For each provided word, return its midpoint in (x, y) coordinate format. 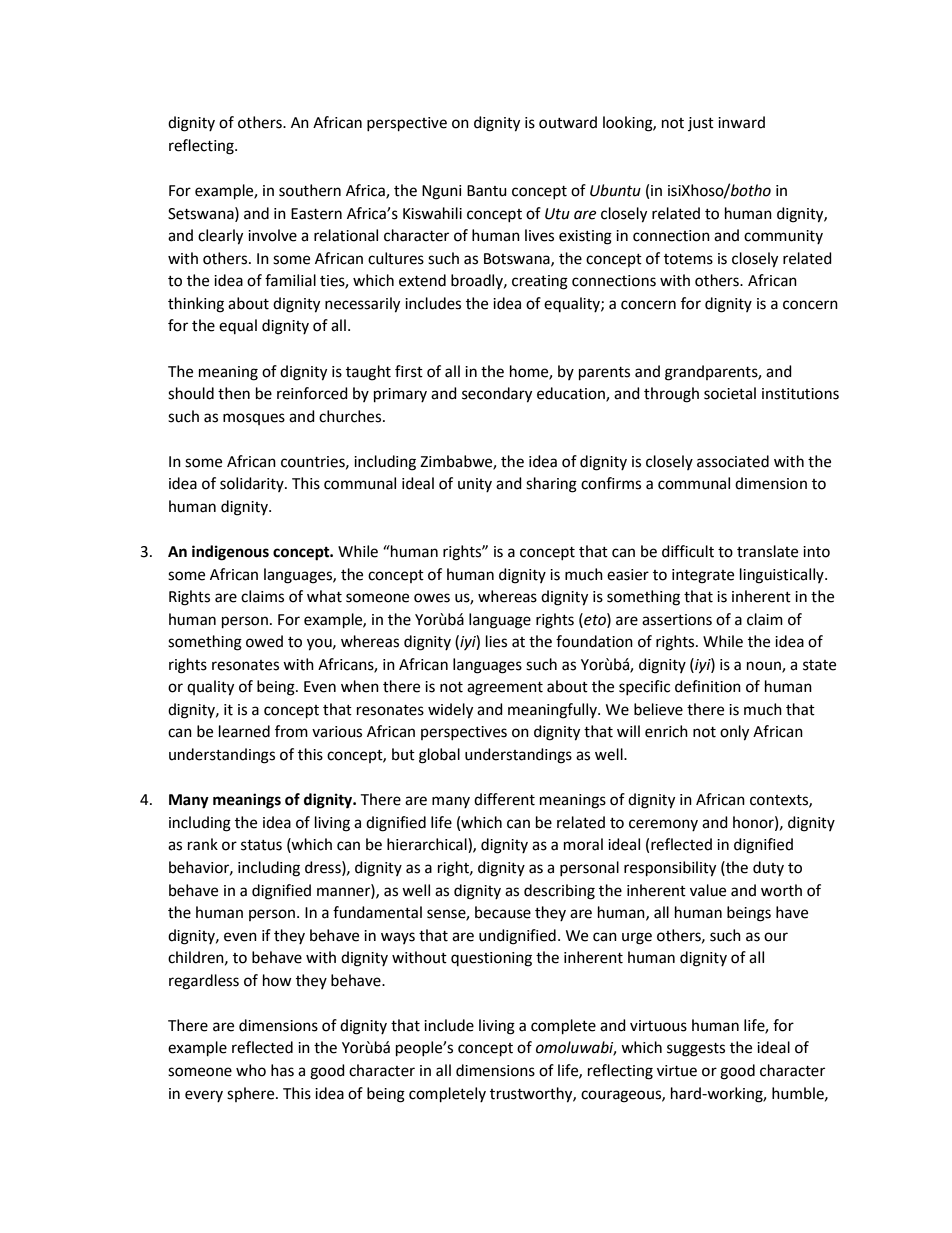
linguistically (783, 576)
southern (310, 190)
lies (496, 641)
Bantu (487, 191)
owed (264, 641)
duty (768, 868)
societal (730, 393)
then (234, 393)
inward (741, 122)
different (504, 799)
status (261, 845)
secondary (497, 395)
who (251, 1070)
